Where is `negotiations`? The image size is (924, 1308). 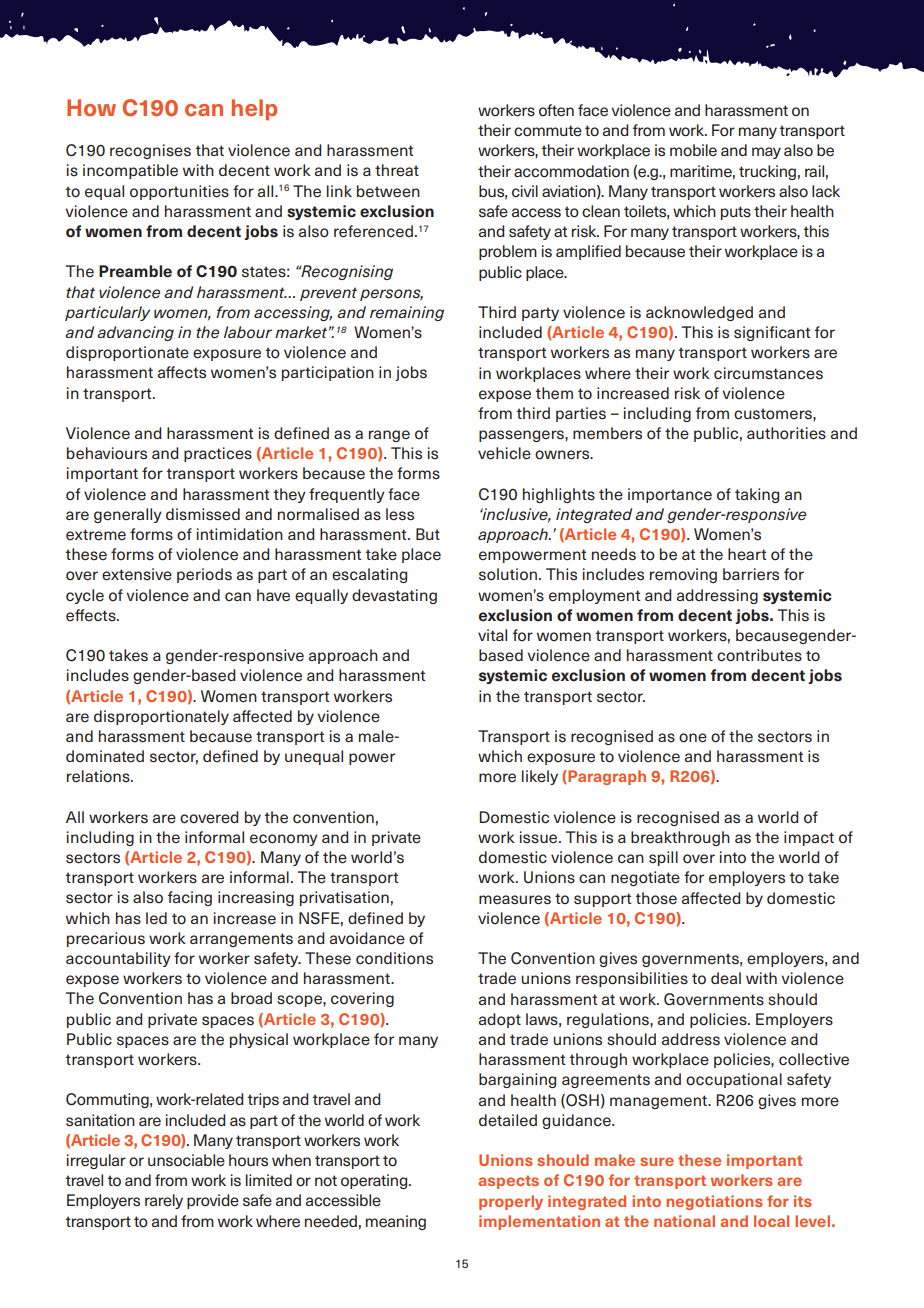
negotiations is located at coordinates (714, 1202).
